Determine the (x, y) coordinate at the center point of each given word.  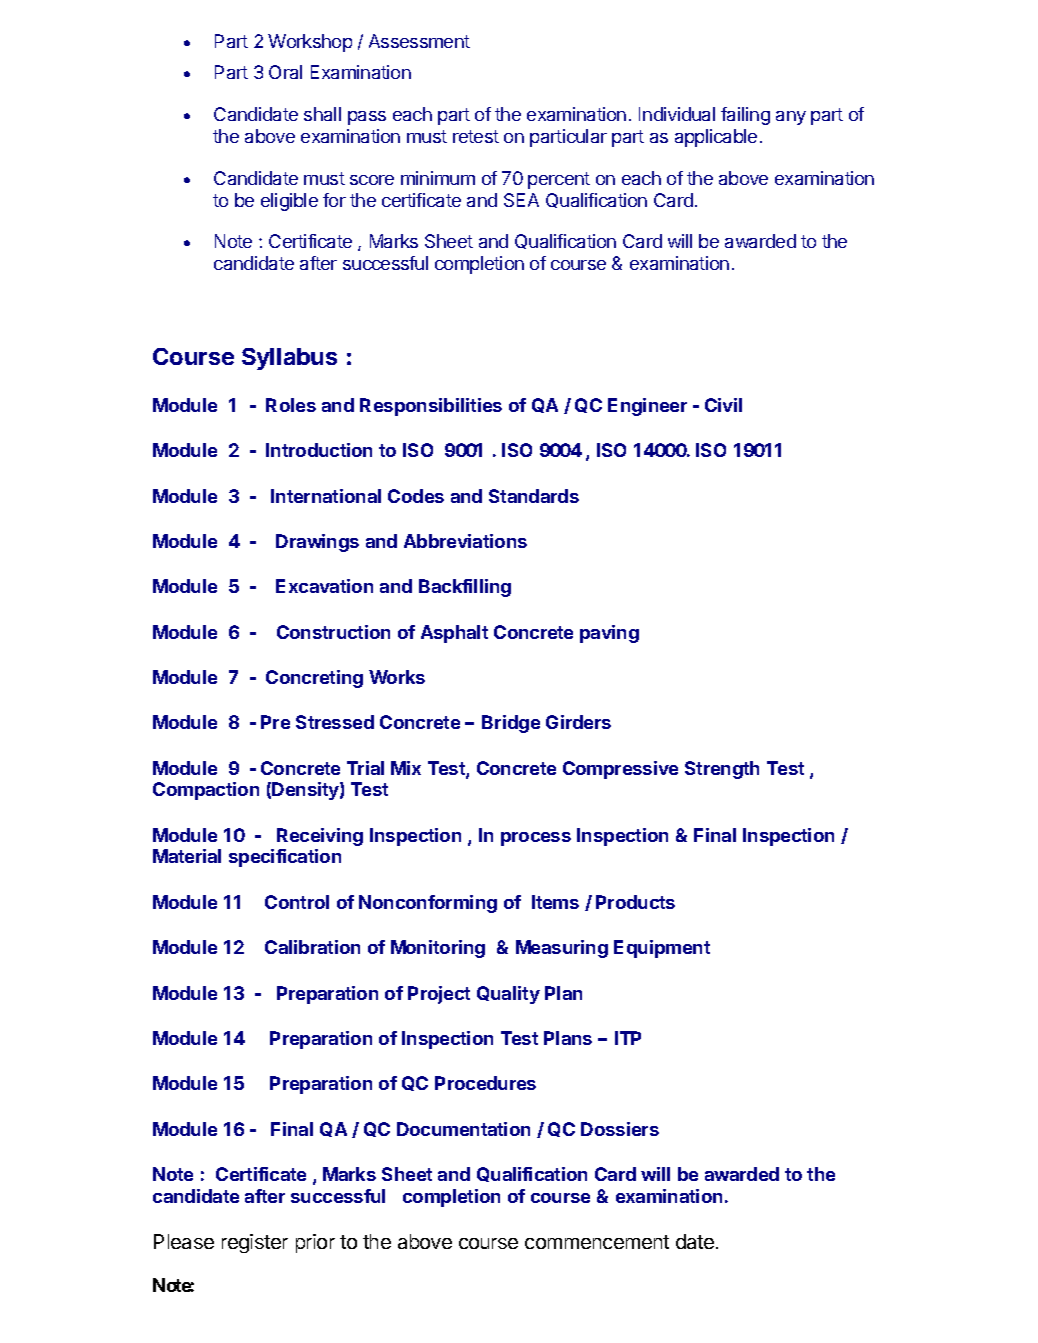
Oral (285, 72)
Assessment (419, 41)
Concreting (314, 679)
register (255, 1243)
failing (745, 116)
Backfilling (465, 588)
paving (609, 634)
